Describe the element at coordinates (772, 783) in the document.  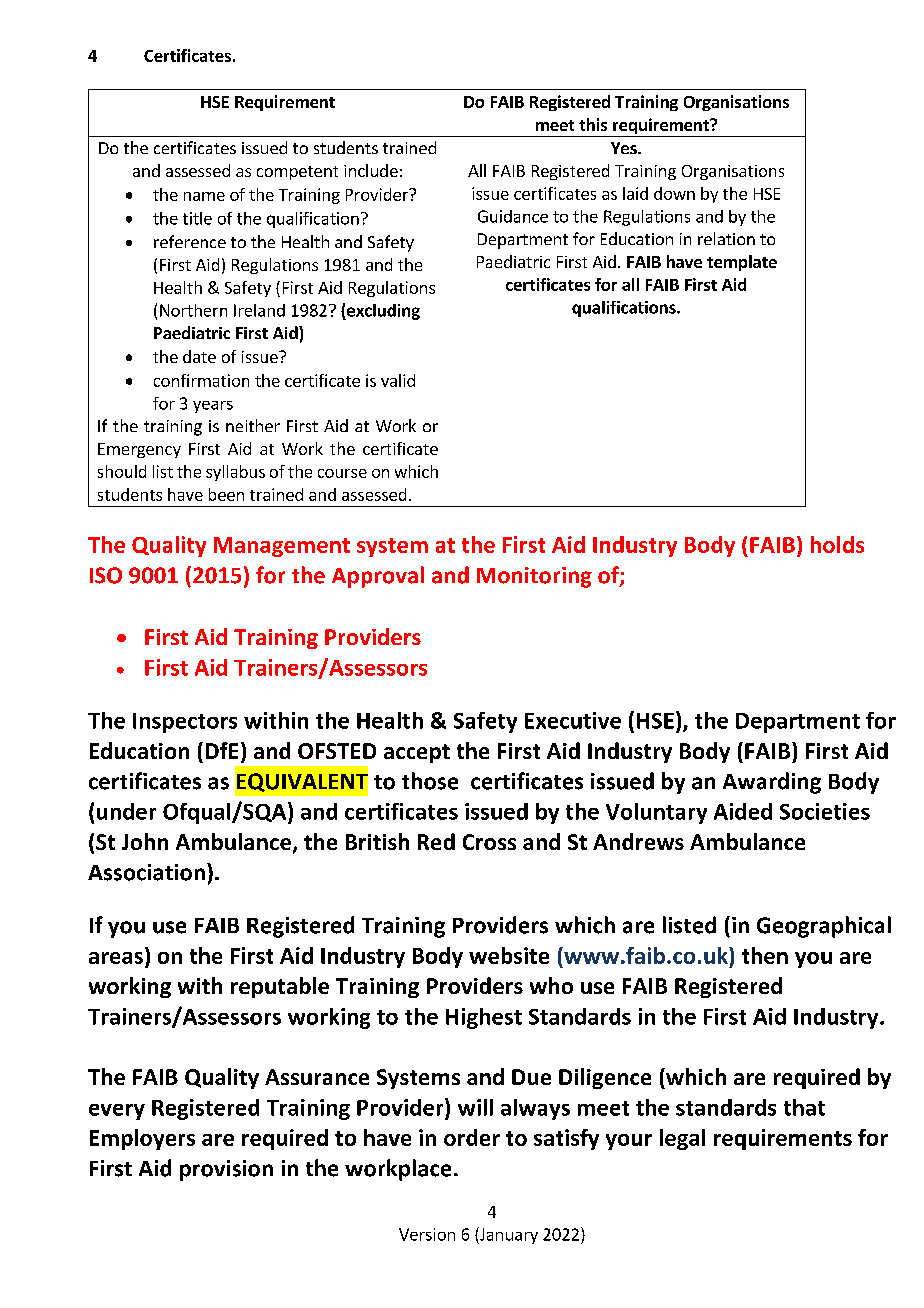
I see `Awarding` at that location.
